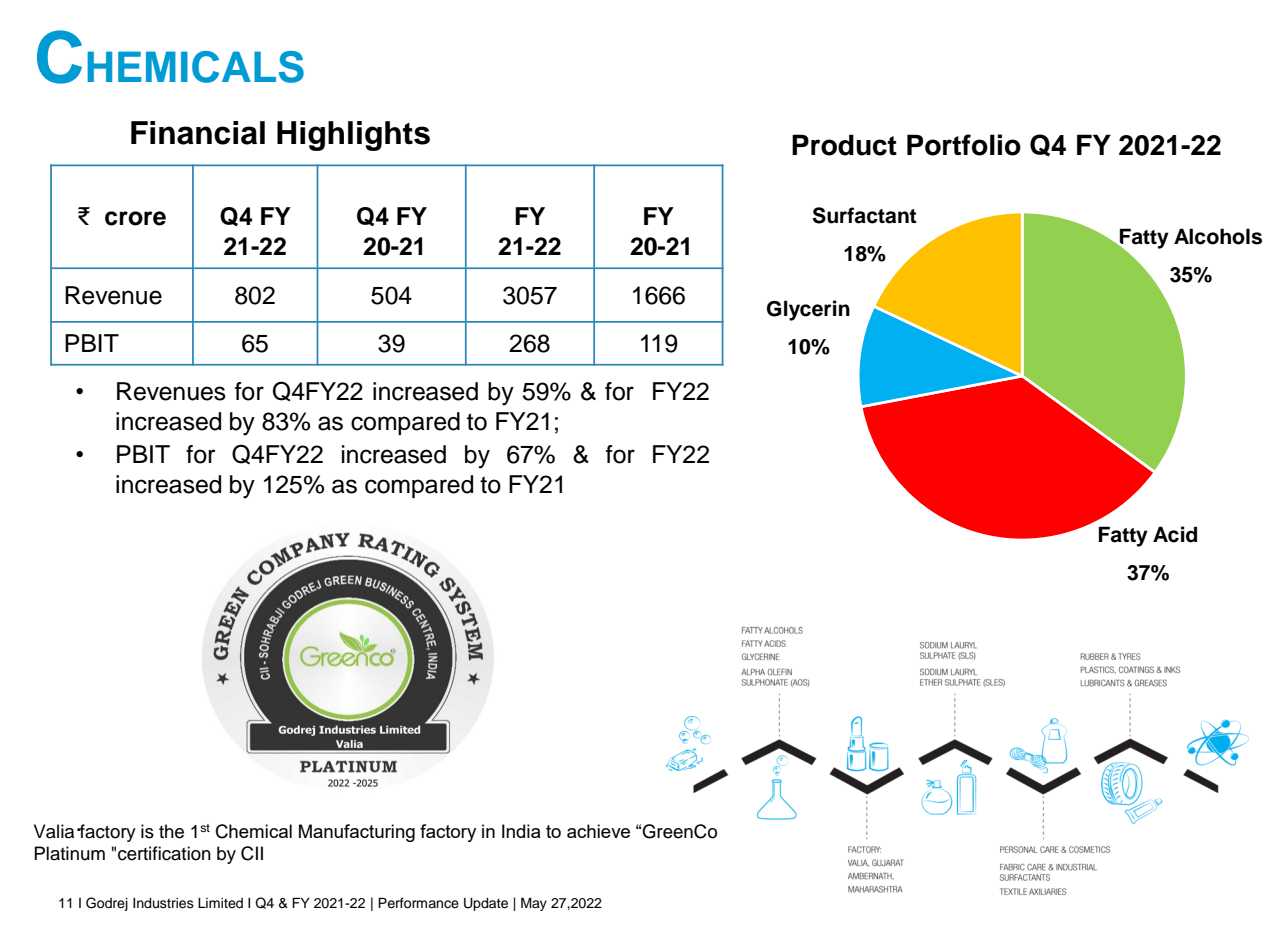 The height and width of the screenshot is (952, 1270). Describe the element at coordinates (534, 904) in the screenshot. I see `May` at that location.
